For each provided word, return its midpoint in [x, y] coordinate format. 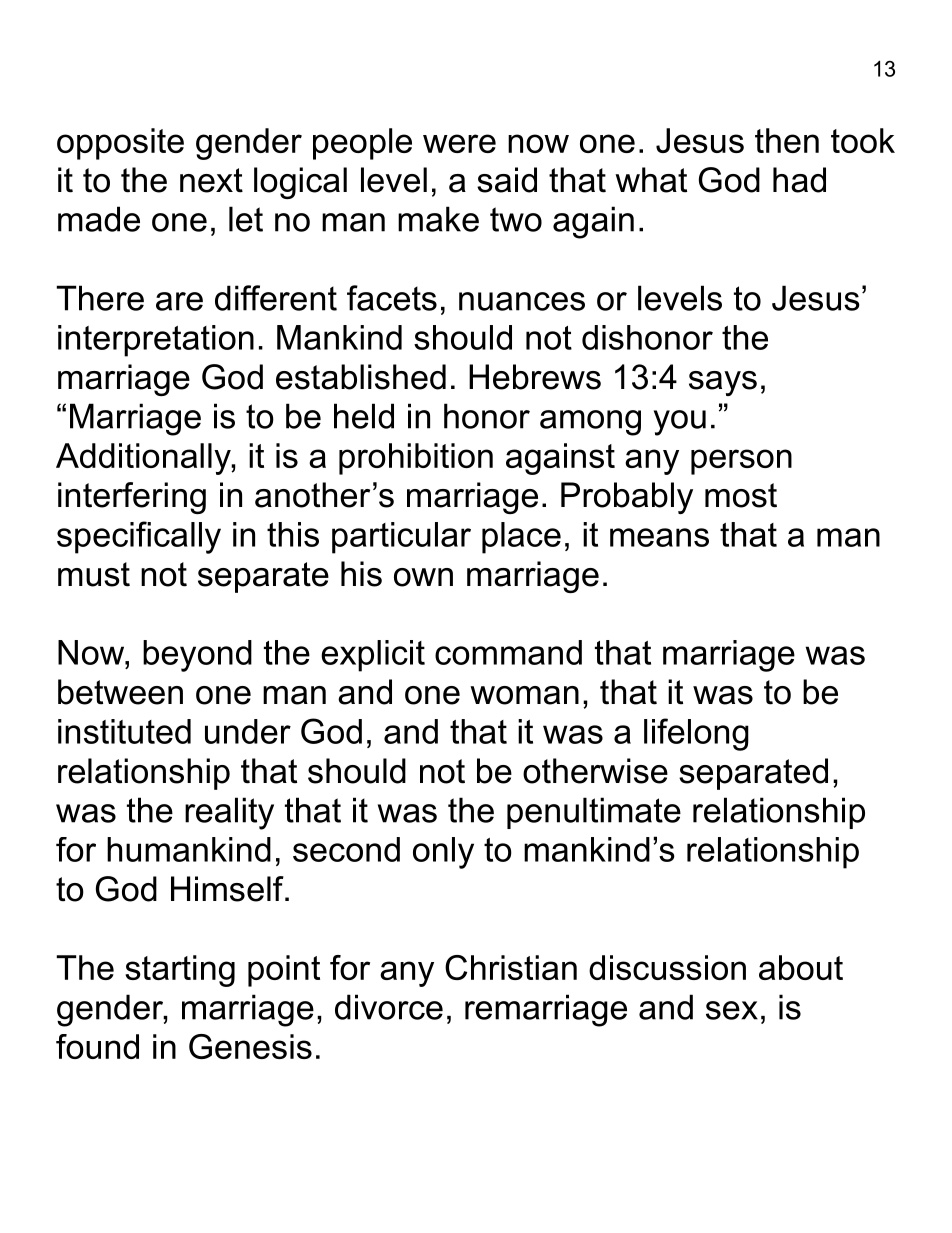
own [423, 577]
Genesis [250, 1046]
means [659, 537]
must [94, 574]
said [507, 180]
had [799, 180]
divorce [389, 1007]
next [211, 180]
